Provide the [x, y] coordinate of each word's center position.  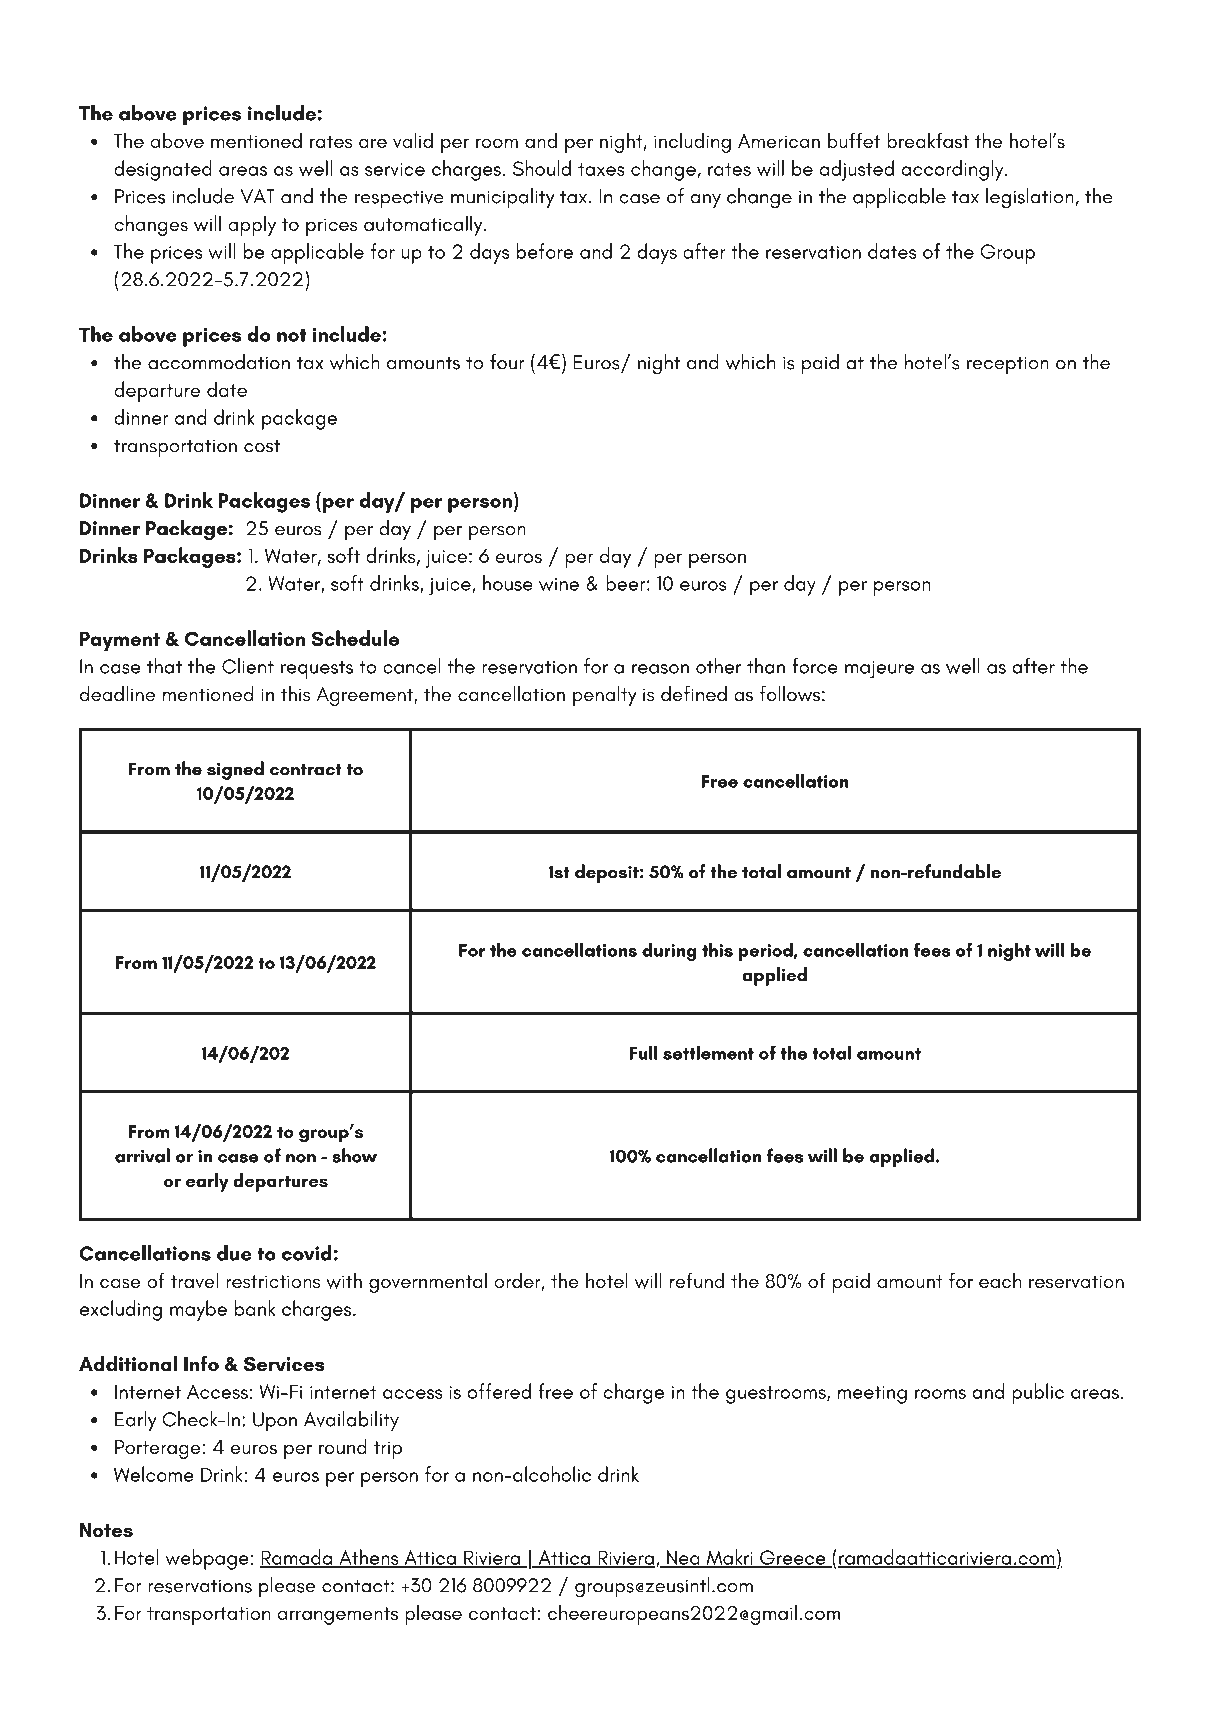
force [815, 666]
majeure [879, 670]
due [234, 1253]
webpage [208, 1559]
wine [559, 584]
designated [163, 170]
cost [262, 446]
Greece [793, 1558]
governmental [428, 1282]
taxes [601, 169]
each [1000, 1280]
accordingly [954, 170]
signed [235, 770]
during [669, 951]
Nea [683, 1559]
